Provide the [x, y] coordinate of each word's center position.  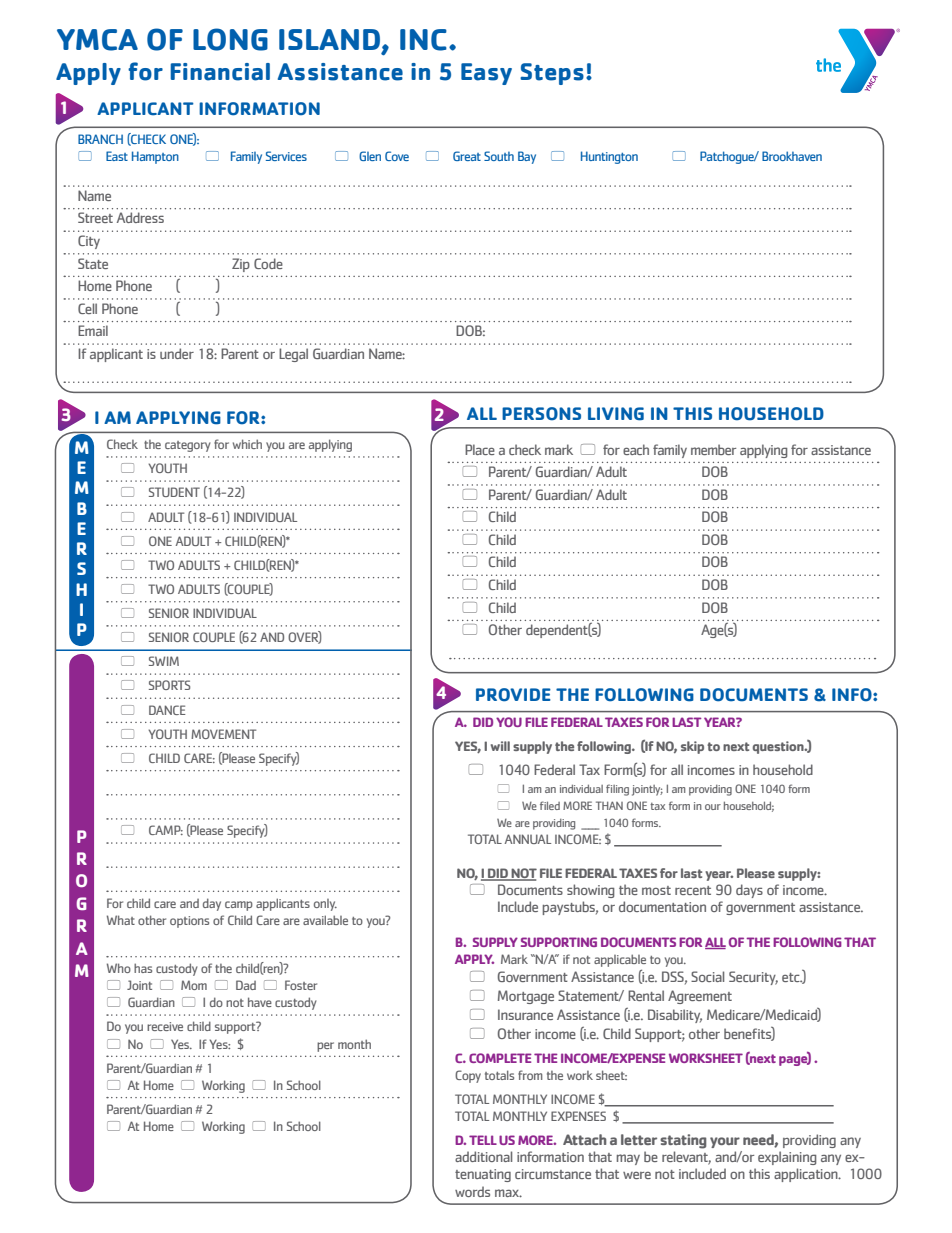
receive [165, 1026]
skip [692, 747]
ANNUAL [528, 839]
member [713, 449]
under [177, 353]
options [189, 922]
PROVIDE [513, 695]
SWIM [164, 661]
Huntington [609, 157]
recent [693, 890]
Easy [486, 74]
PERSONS [541, 414]
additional [483, 1156]
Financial [220, 72]
